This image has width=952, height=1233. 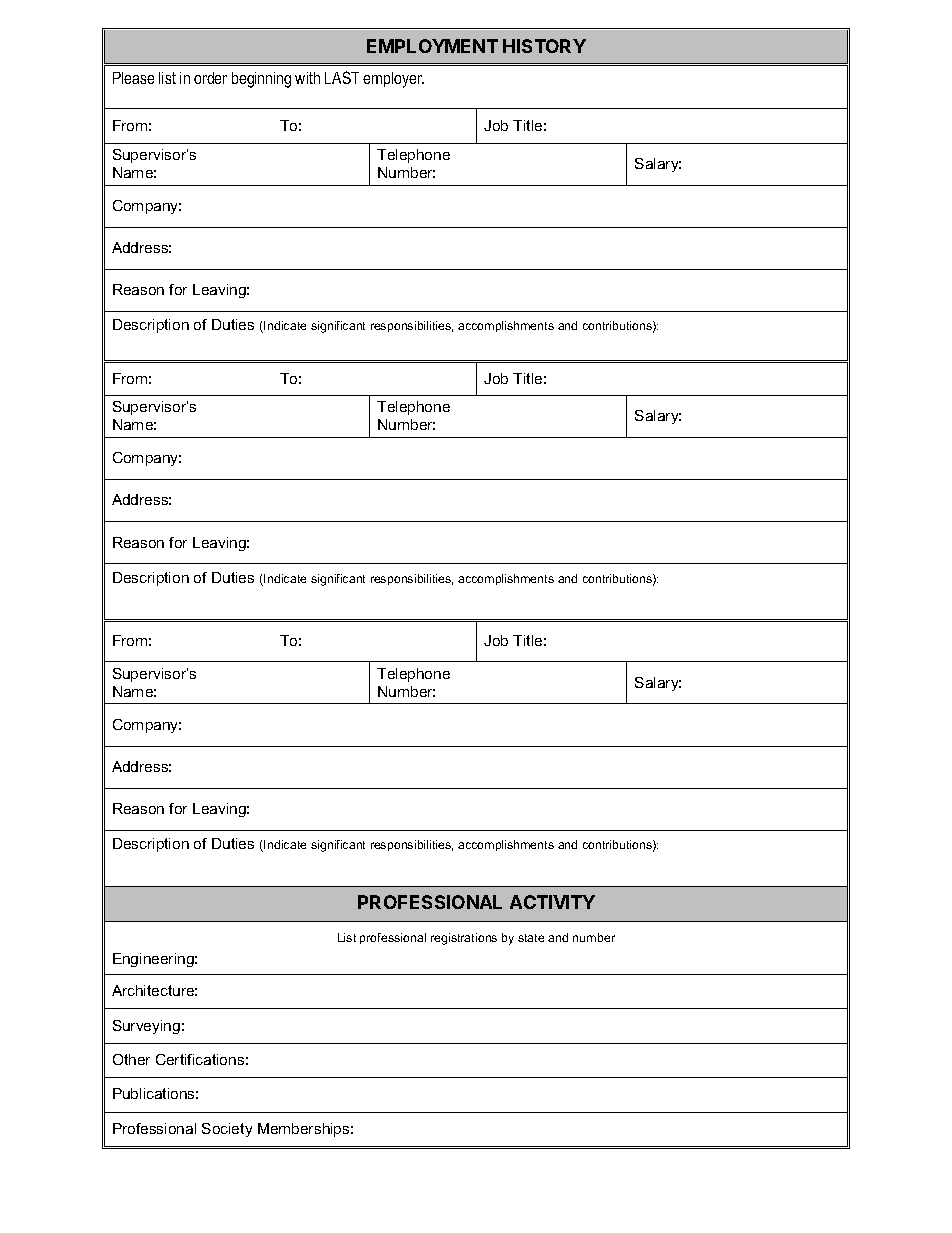 What do you see at coordinates (393, 80) in the image?
I see `employer` at bounding box center [393, 80].
